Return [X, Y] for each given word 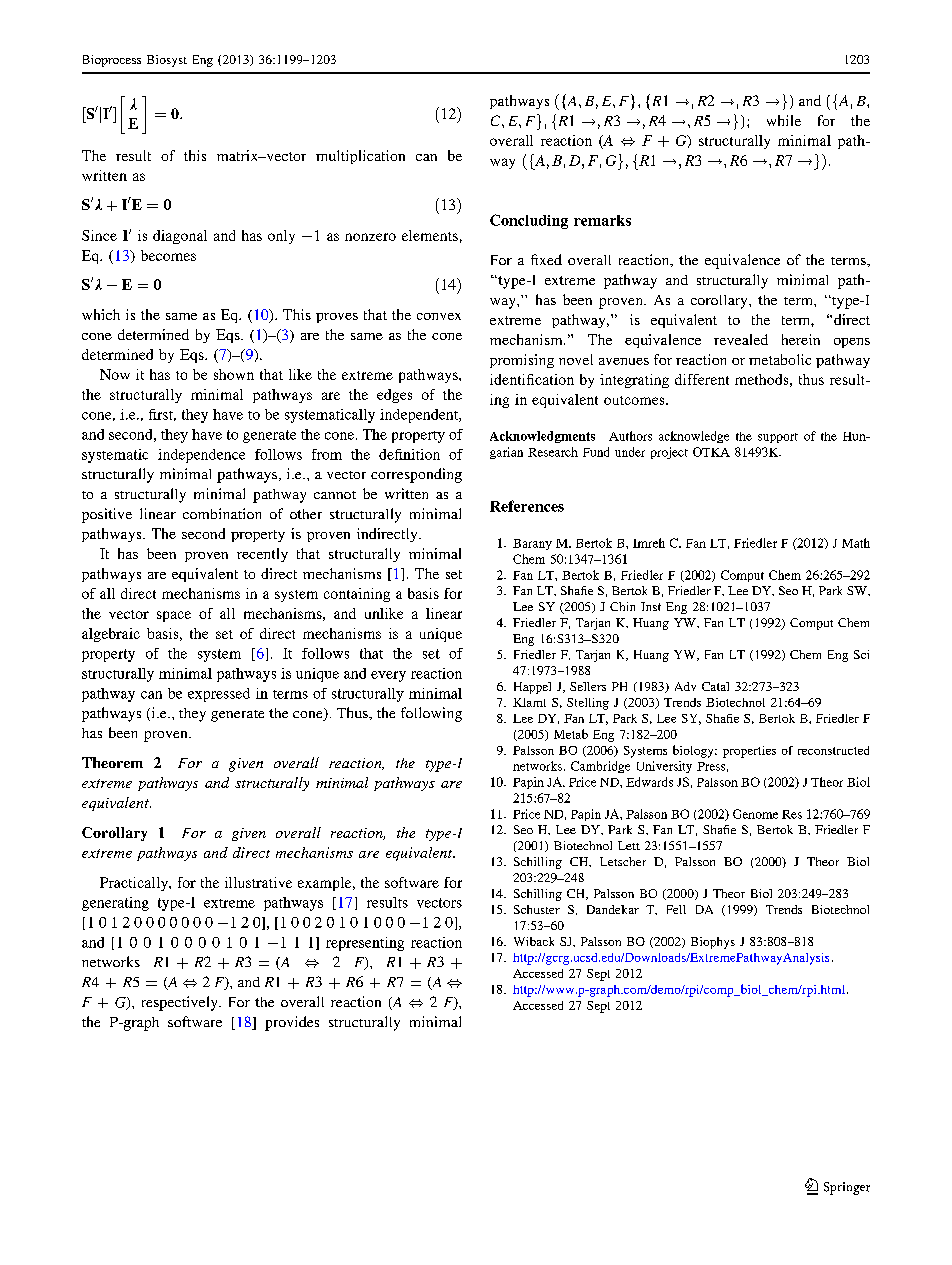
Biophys [713, 943]
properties [749, 752]
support [778, 438]
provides [292, 1023]
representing [365, 944]
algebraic [111, 635]
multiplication [360, 157]
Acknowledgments [542, 437]
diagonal [180, 237]
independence [201, 456]
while [784, 120]
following [431, 714]
